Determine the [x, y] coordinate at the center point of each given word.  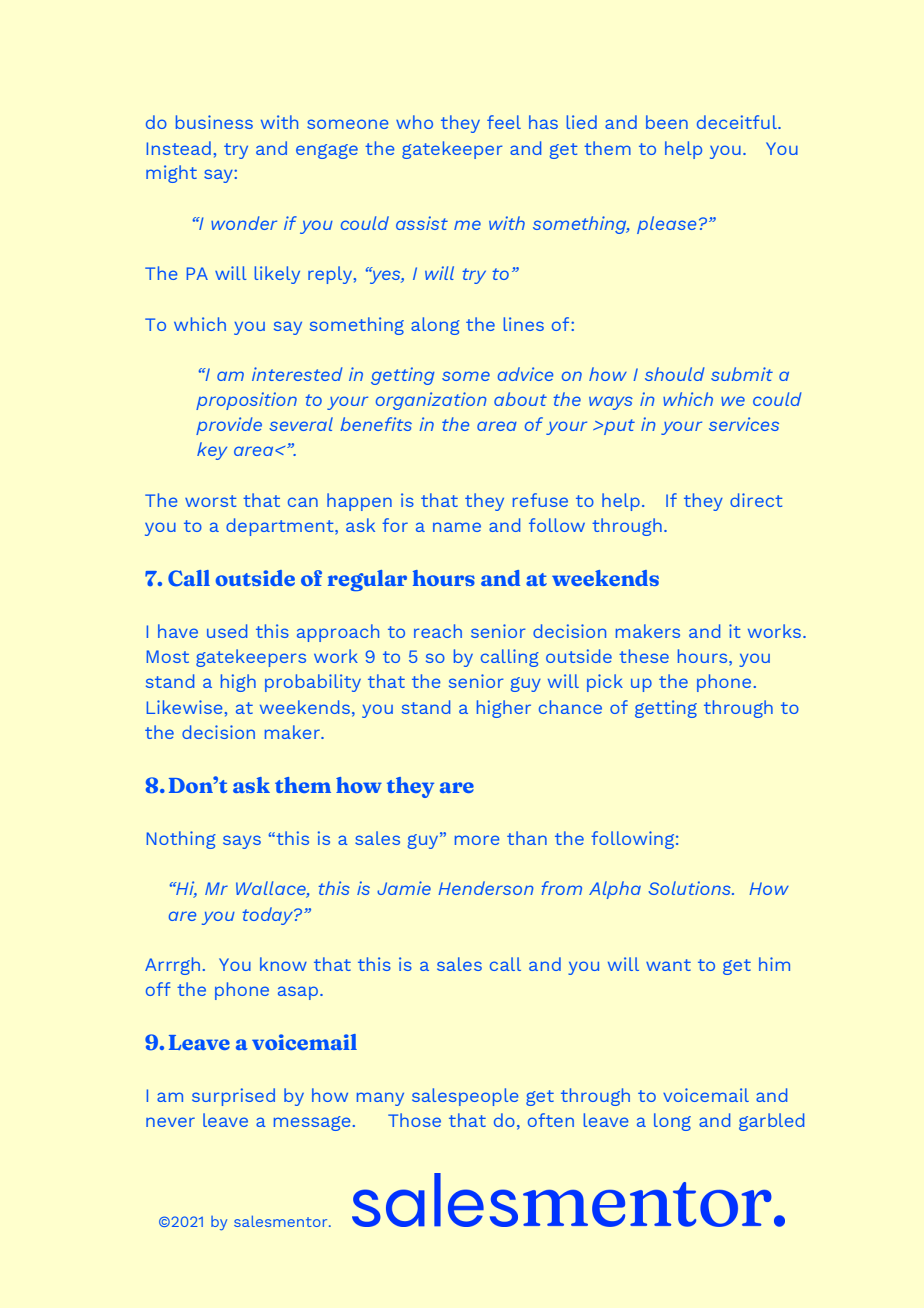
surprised [233, 1097]
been [667, 122]
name [457, 527]
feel [504, 122]
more [477, 840]
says [242, 842]
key [212, 451]
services [744, 424]
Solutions [691, 888]
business [214, 122]
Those [414, 1120]
